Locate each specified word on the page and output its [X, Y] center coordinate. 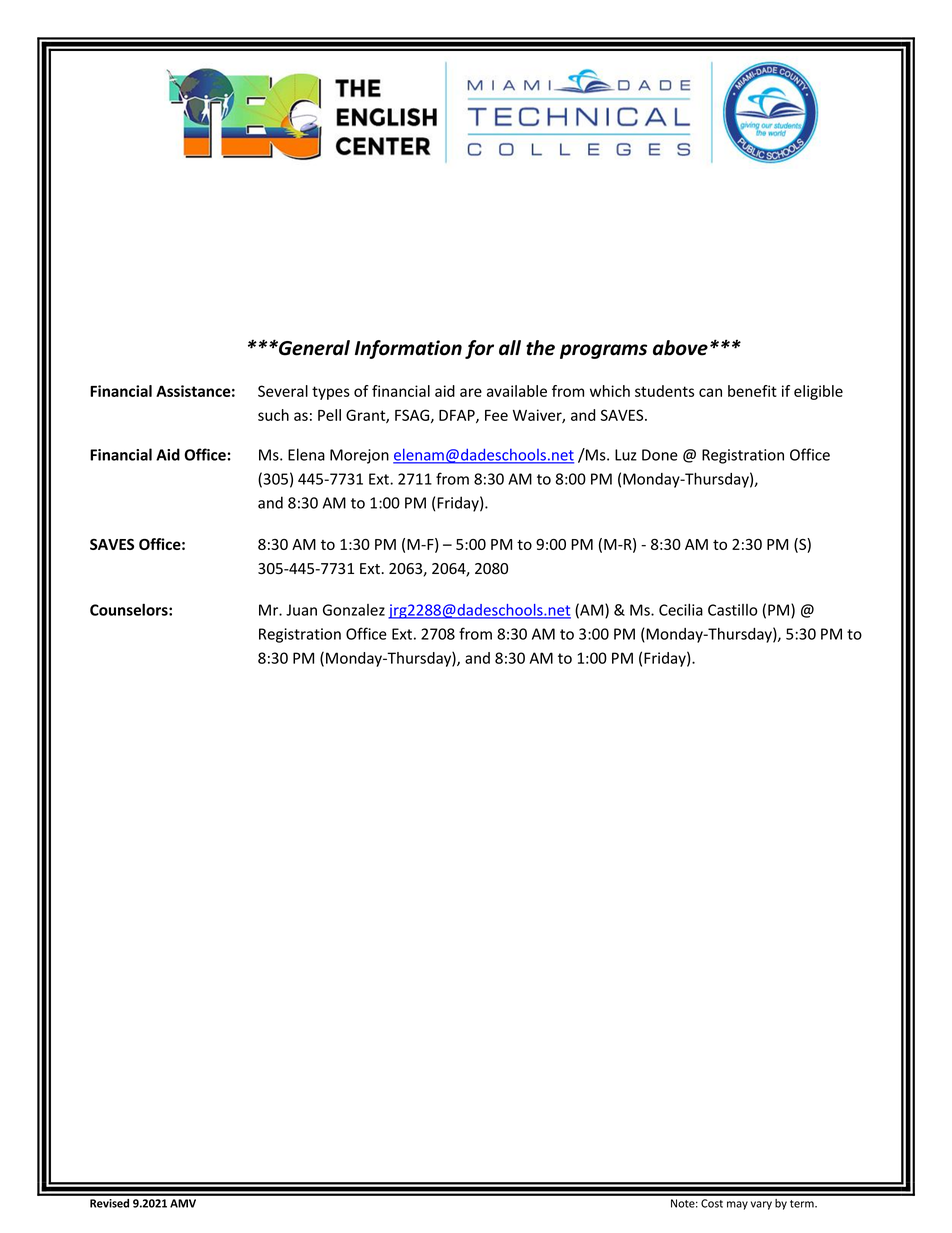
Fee [496, 415]
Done [660, 455]
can [710, 392]
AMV [183, 1203]
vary [761, 1205]
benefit [752, 391]
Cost [712, 1203]
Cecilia [681, 609]
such [273, 415]
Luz [626, 455]
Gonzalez [354, 610]
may [737, 1205]
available [517, 391]
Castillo [733, 610]
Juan [301, 610]
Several [283, 391]
